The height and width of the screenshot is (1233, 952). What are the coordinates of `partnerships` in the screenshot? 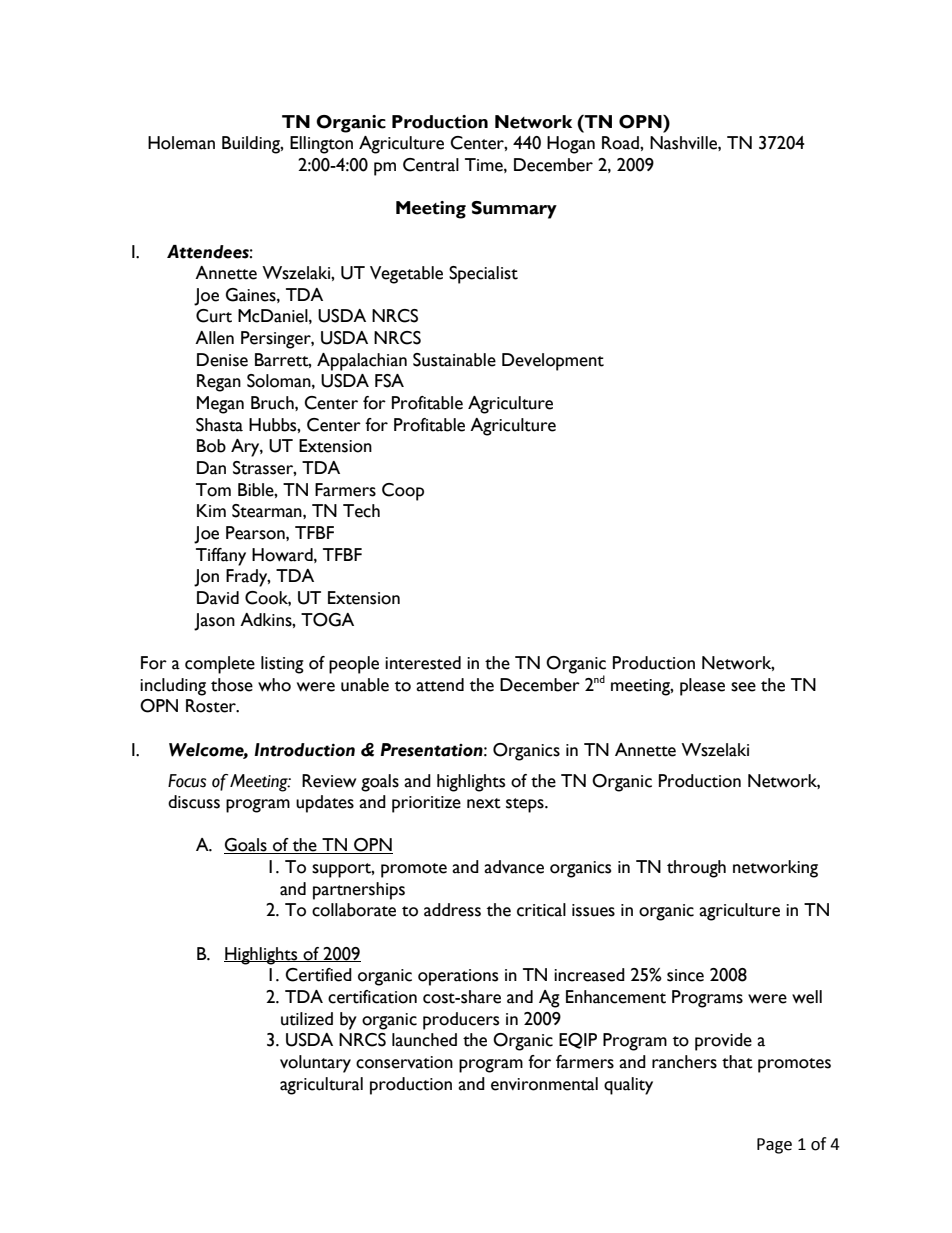 It's located at (359, 891).
